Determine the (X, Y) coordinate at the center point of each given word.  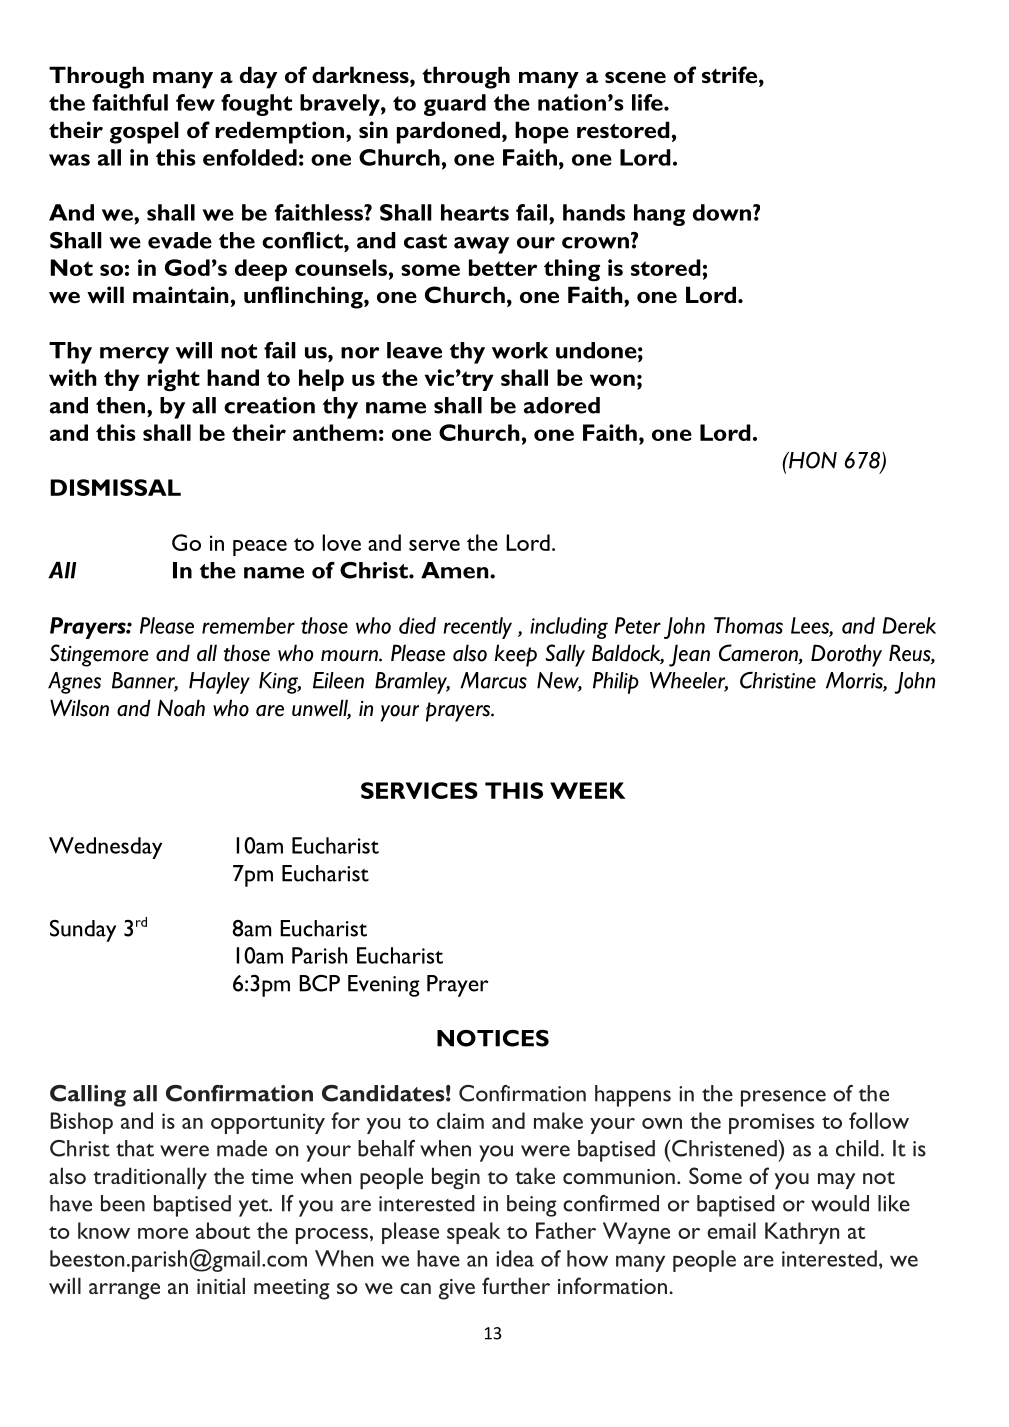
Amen (456, 570)
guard (455, 105)
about (223, 1230)
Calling (88, 1096)
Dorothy (846, 655)
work (520, 350)
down (722, 212)
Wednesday (105, 848)
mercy (134, 355)
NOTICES (493, 1038)
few (195, 102)
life (648, 102)
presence (783, 1098)
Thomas (748, 625)
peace (260, 548)
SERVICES (419, 790)
